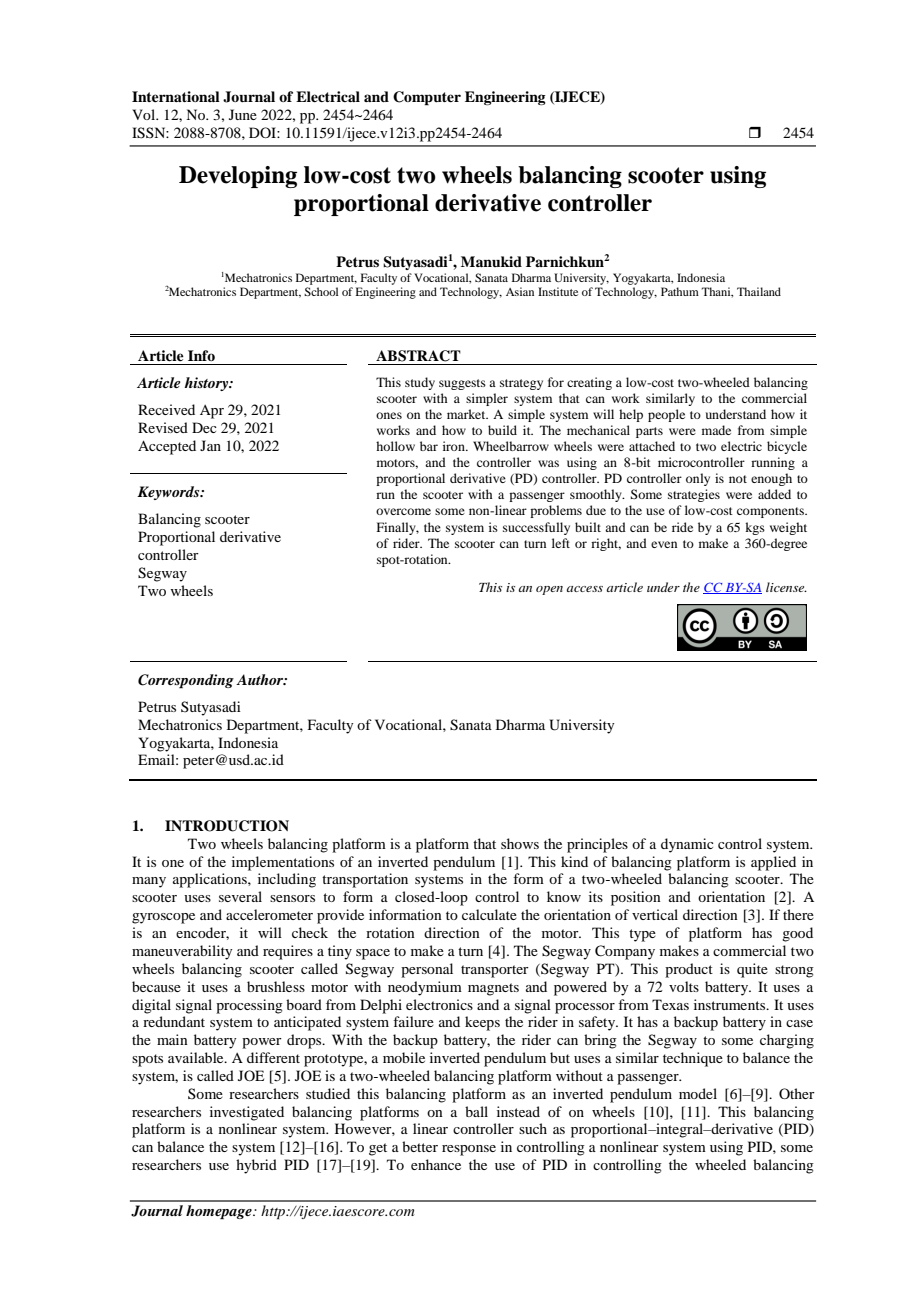 This page has width=924, height=1308. Describe the element at coordinates (738, 479) in the page. I see `not` at that location.
